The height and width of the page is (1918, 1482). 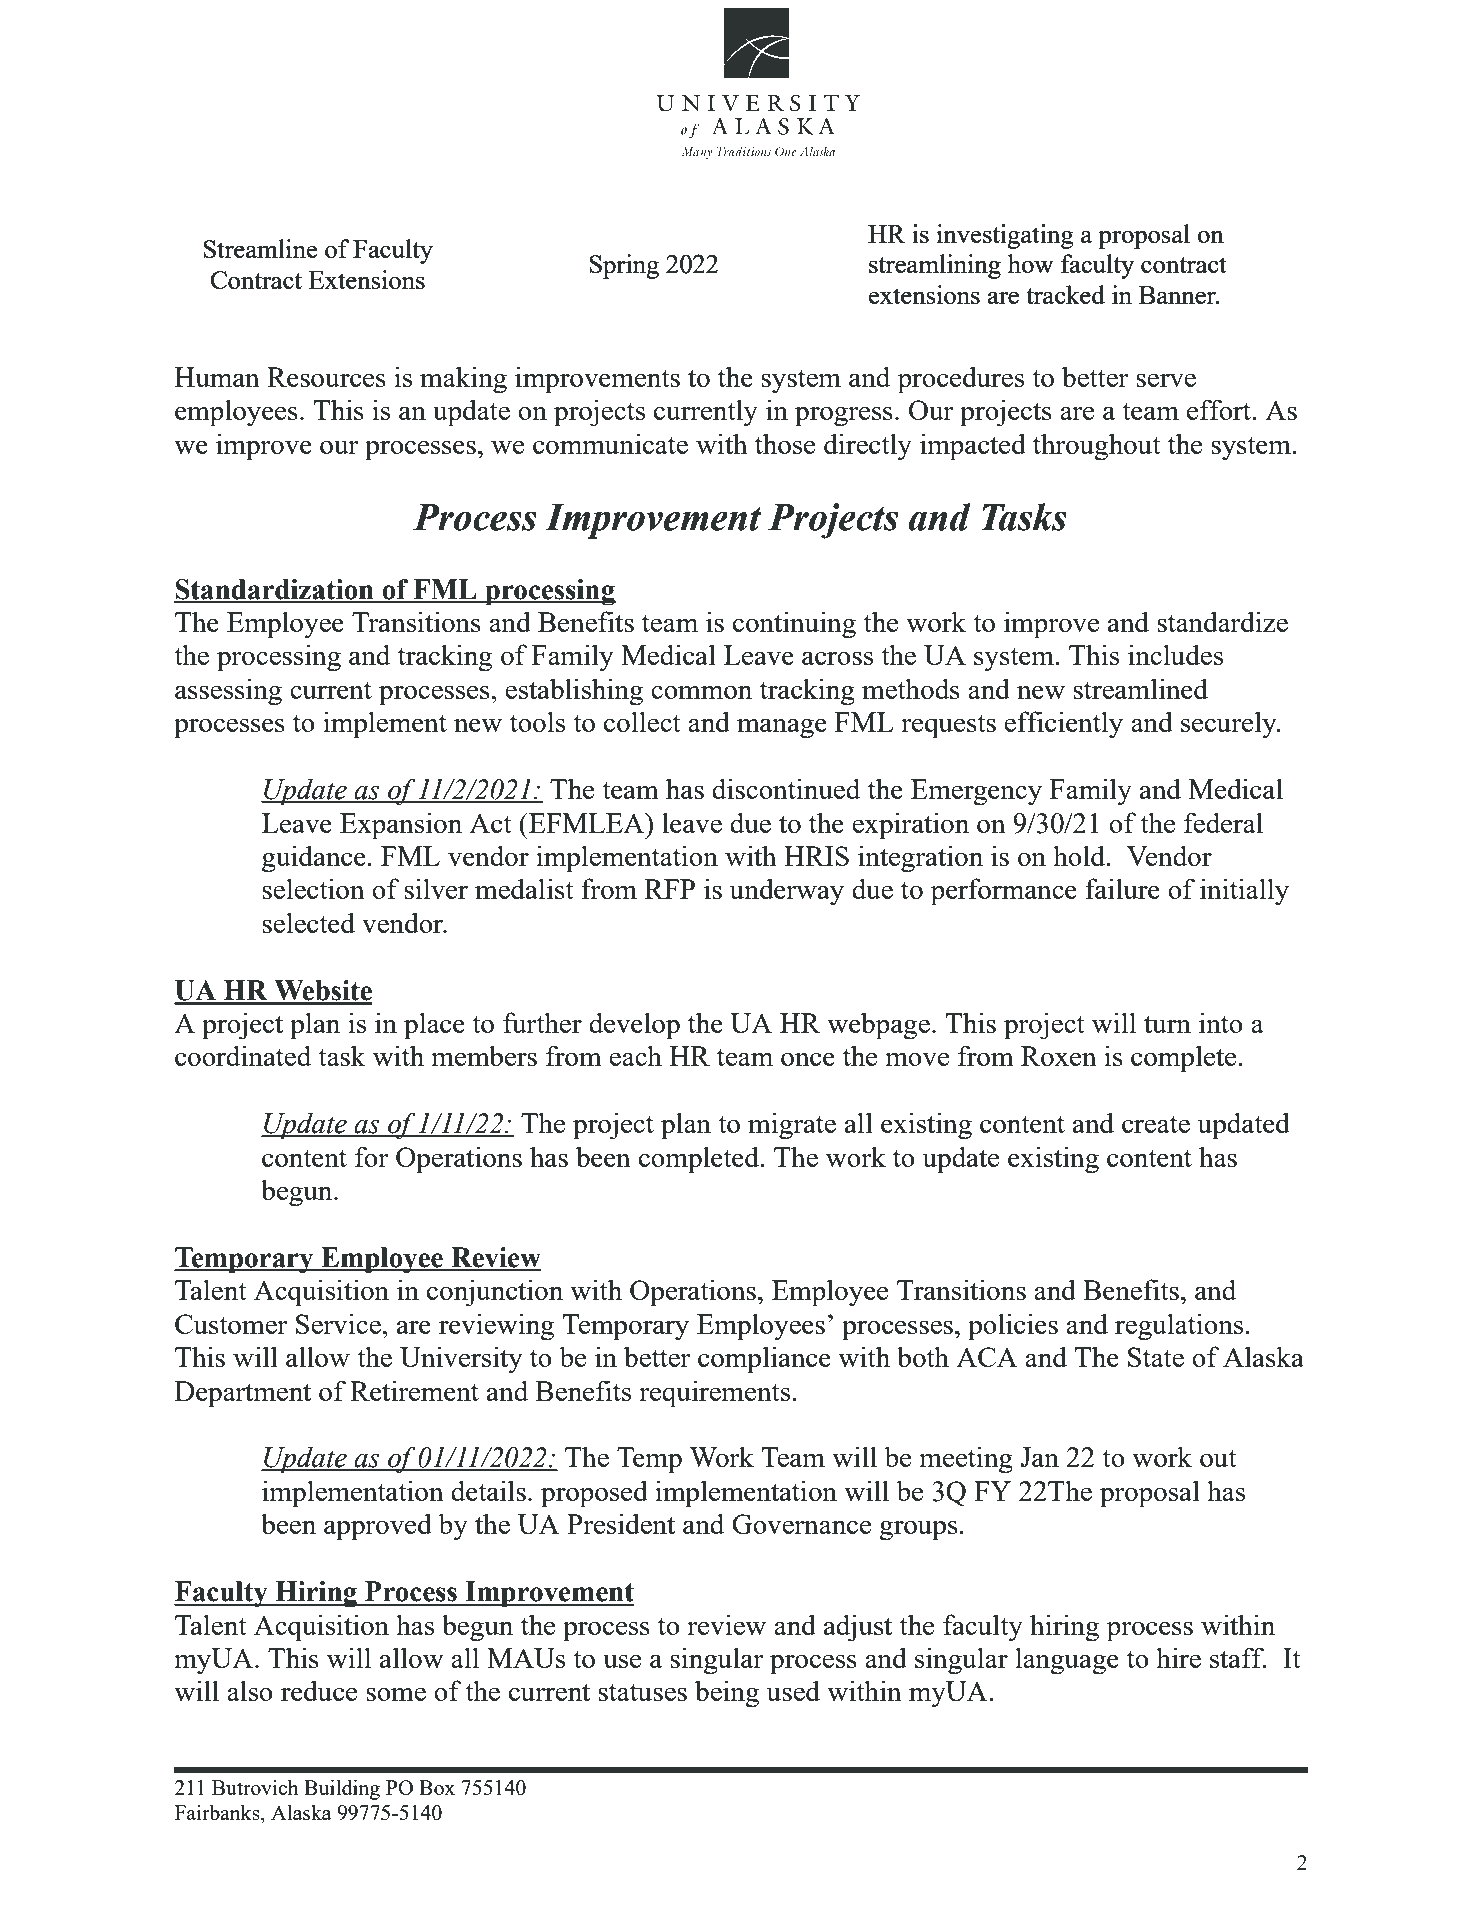 I want to click on once, so click(x=808, y=1059).
